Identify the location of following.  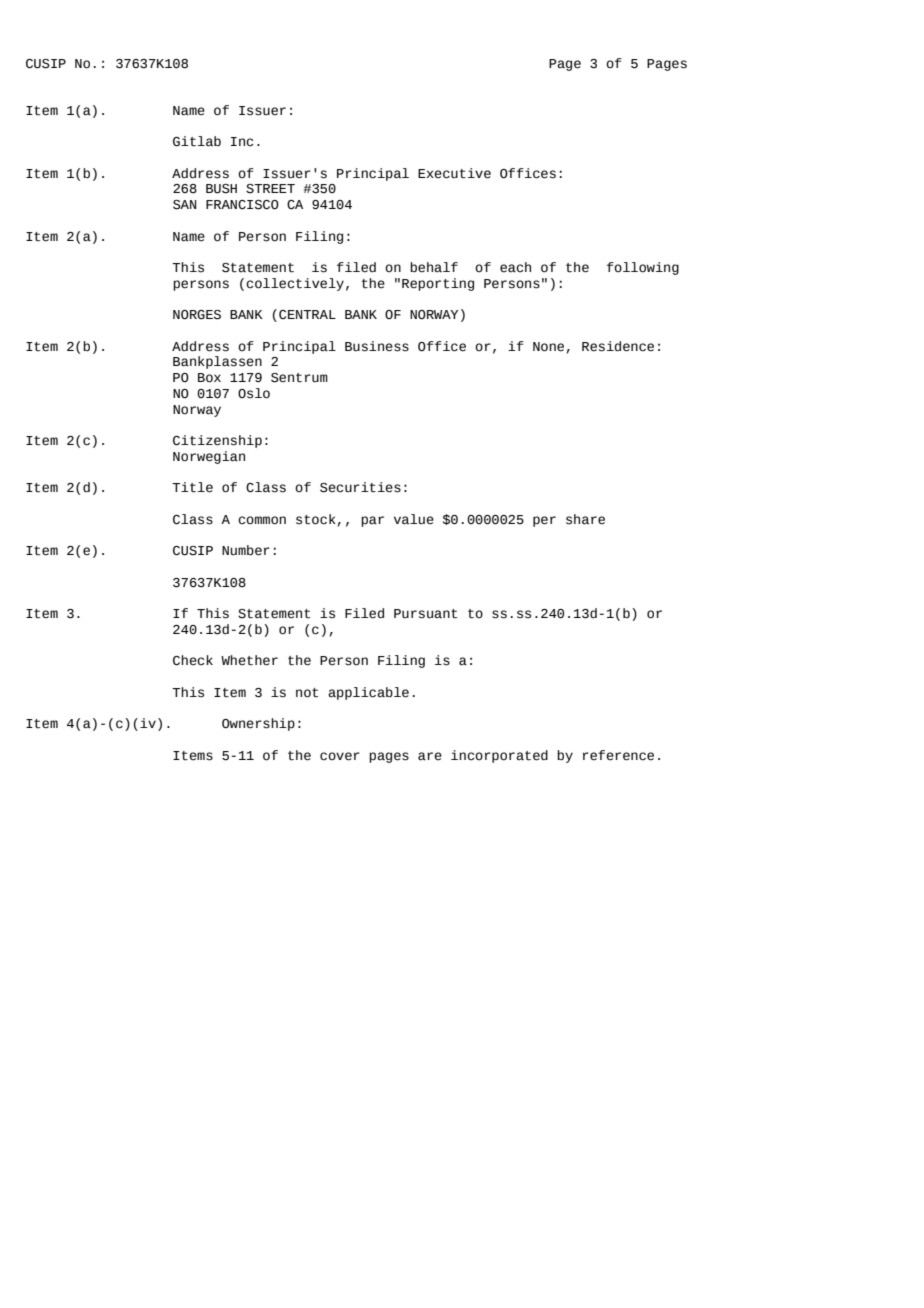
(643, 268).
